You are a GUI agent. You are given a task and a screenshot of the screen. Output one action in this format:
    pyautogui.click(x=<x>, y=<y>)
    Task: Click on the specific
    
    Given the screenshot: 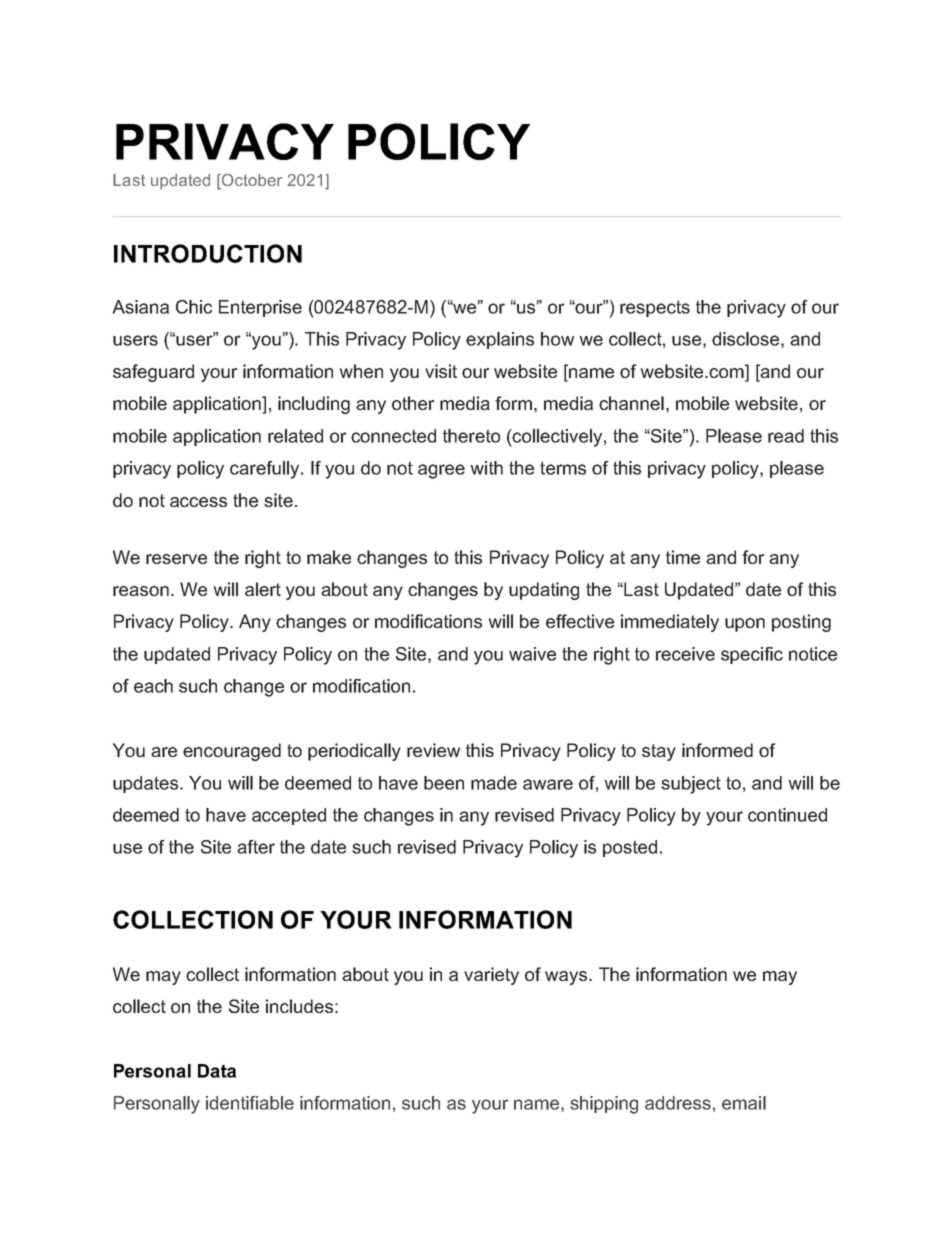 What is the action you would take?
    pyautogui.click(x=752, y=655)
